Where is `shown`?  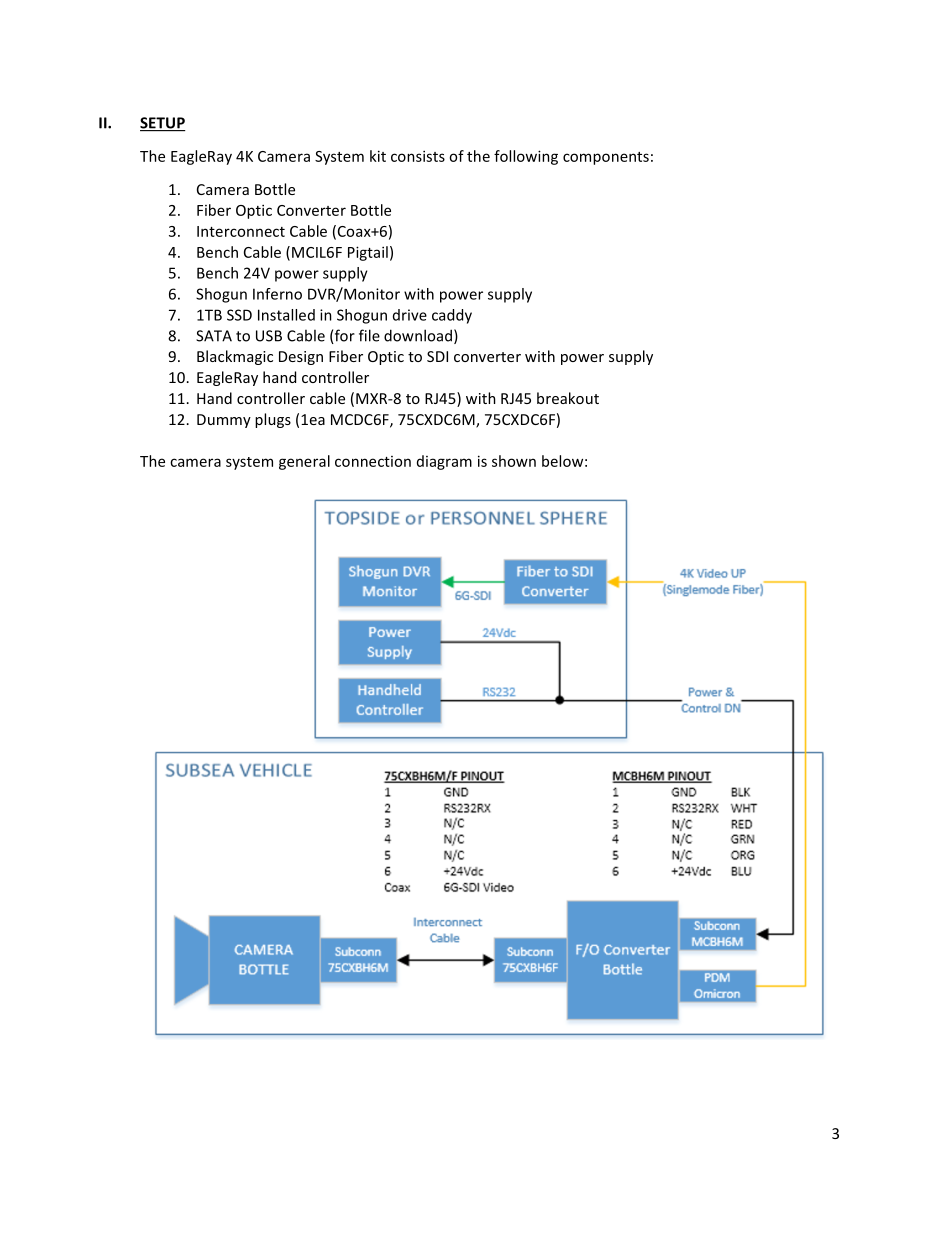 shown is located at coordinates (514, 461).
